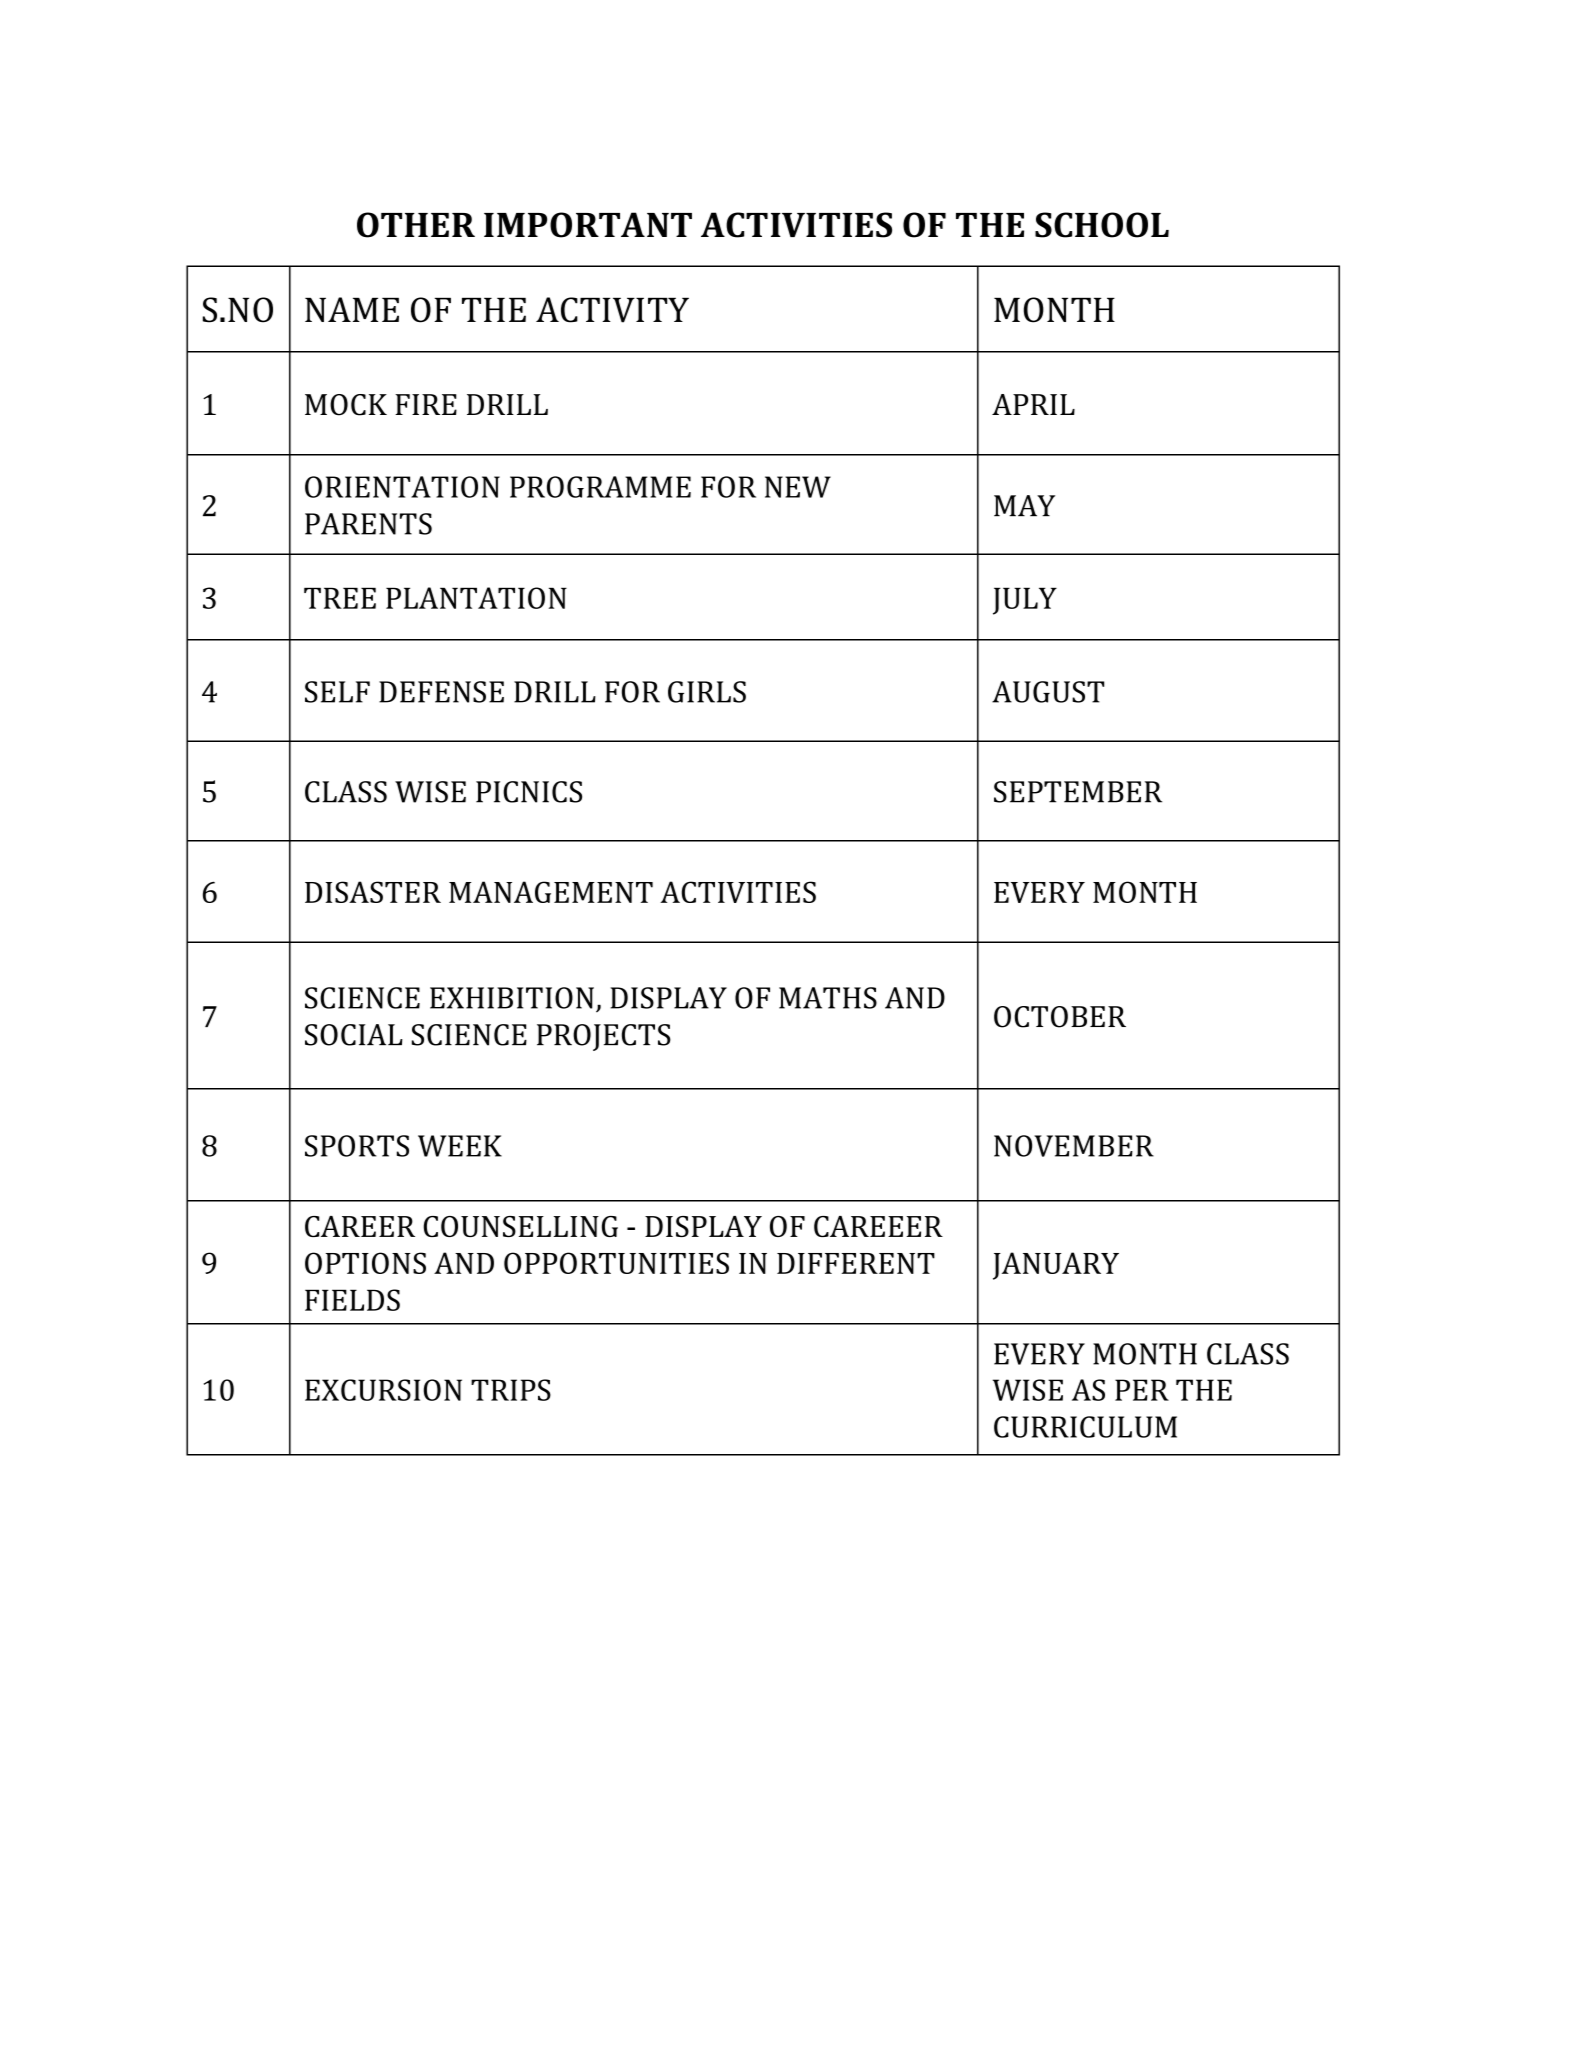 The height and width of the page is (2061, 1593). What do you see at coordinates (1102, 225) in the page?
I see `SCHOOL` at bounding box center [1102, 225].
